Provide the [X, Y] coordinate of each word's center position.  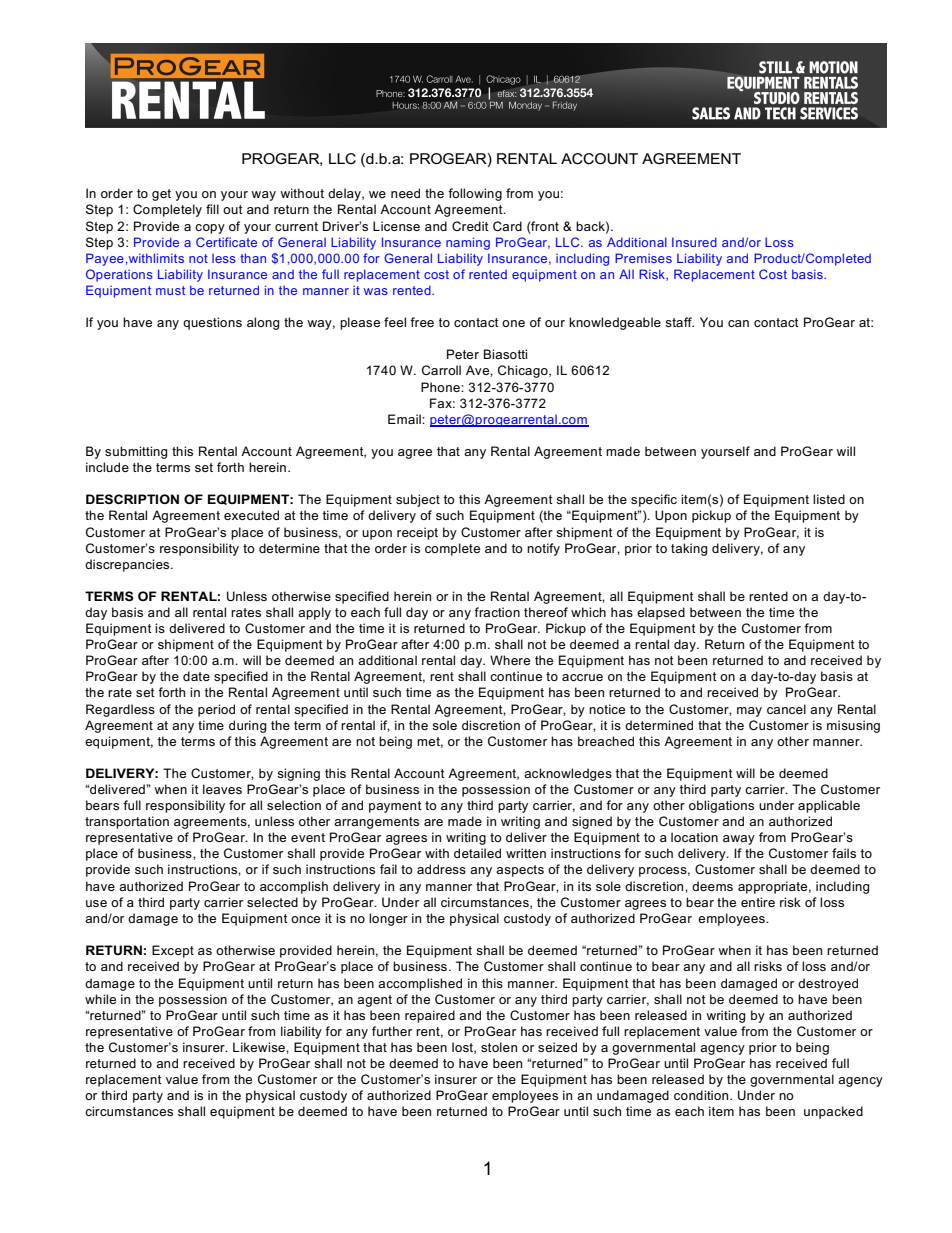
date [196, 676]
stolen [499, 1047]
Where [510, 660]
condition [702, 1095]
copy [210, 229]
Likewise [260, 1047]
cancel [786, 709]
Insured [694, 242]
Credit [470, 226]
